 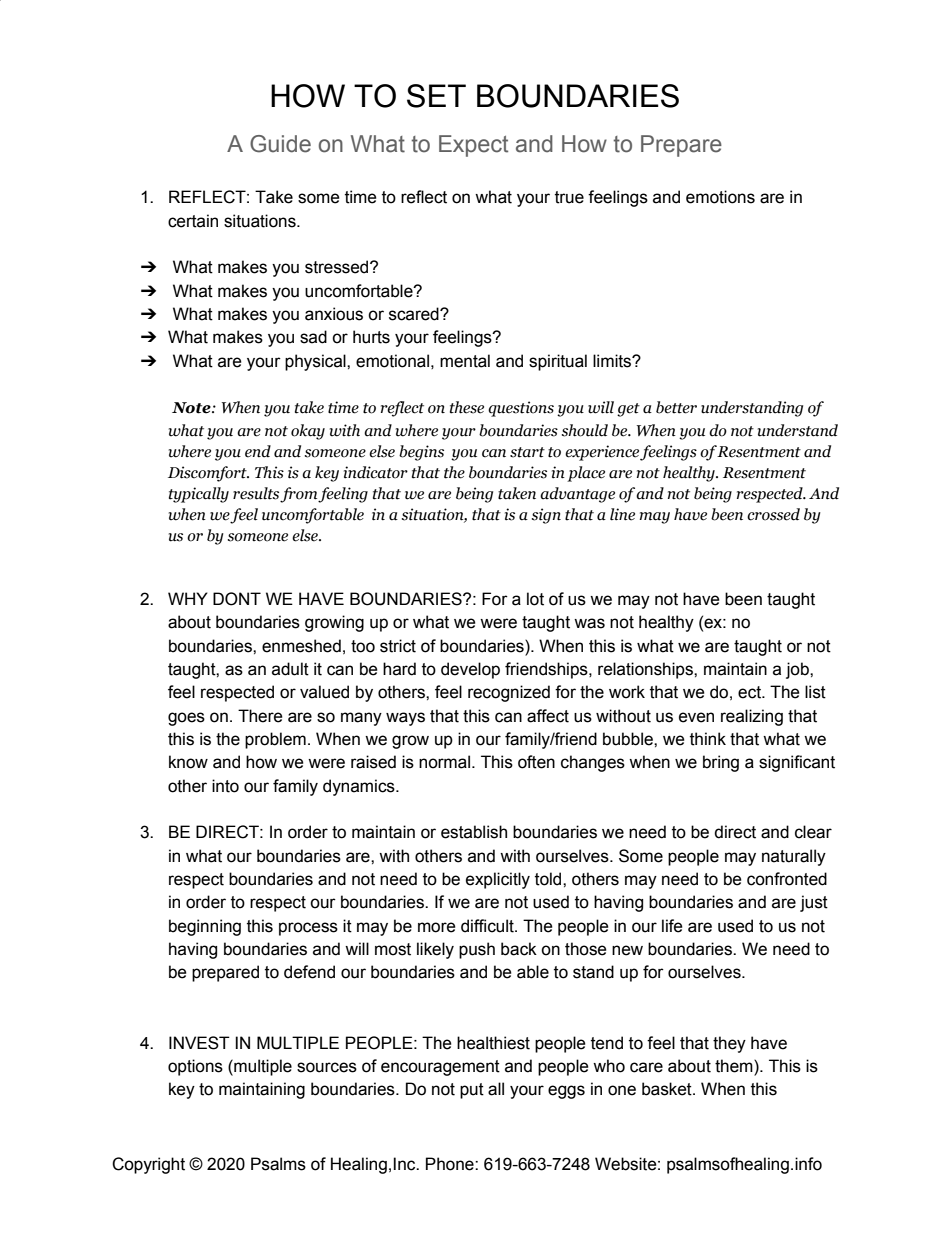 What do you see at coordinates (451, 1164) in the page?
I see `Phone` at bounding box center [451, 1164].
